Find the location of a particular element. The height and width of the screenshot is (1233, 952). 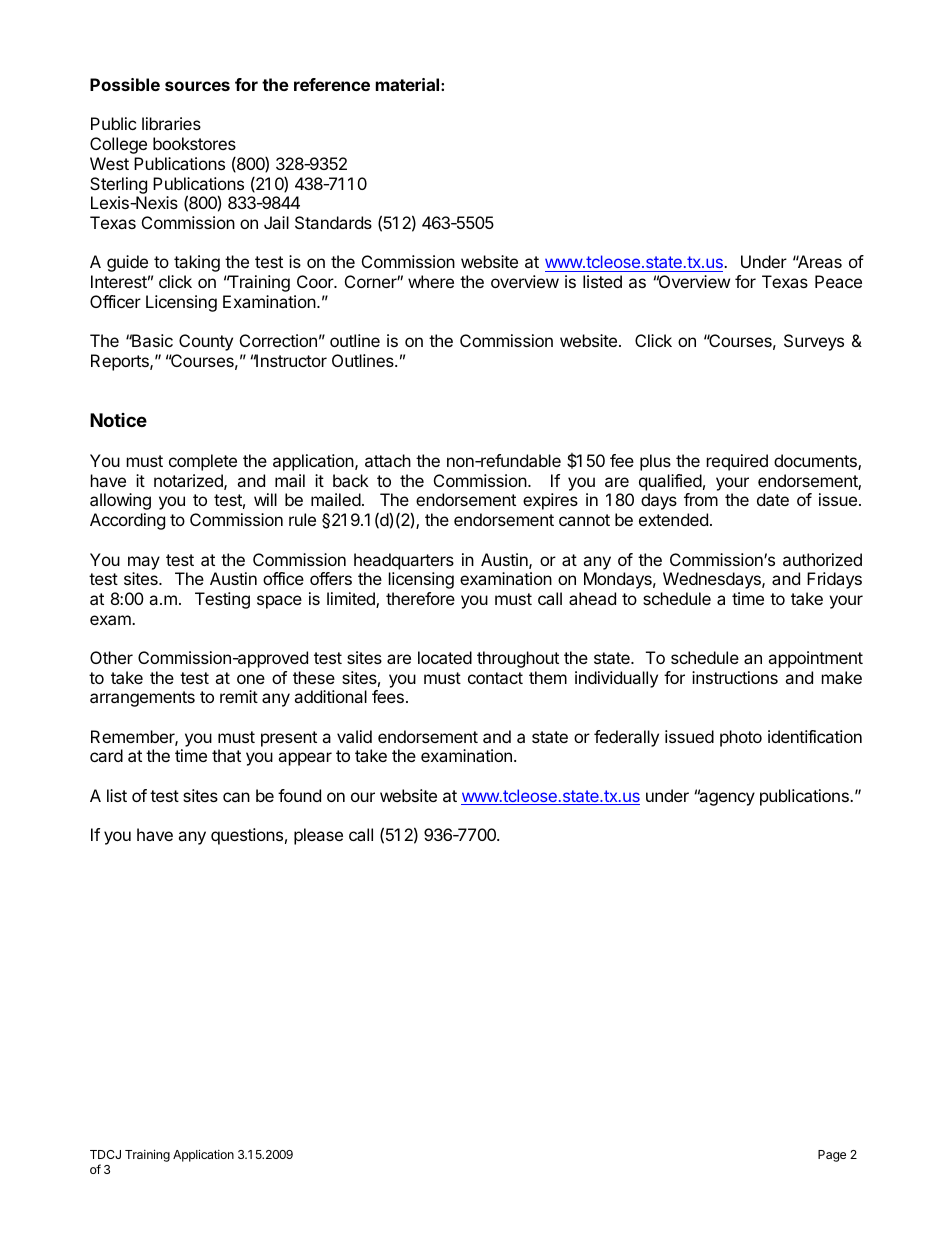

please is located at coordinates (318, 836).
